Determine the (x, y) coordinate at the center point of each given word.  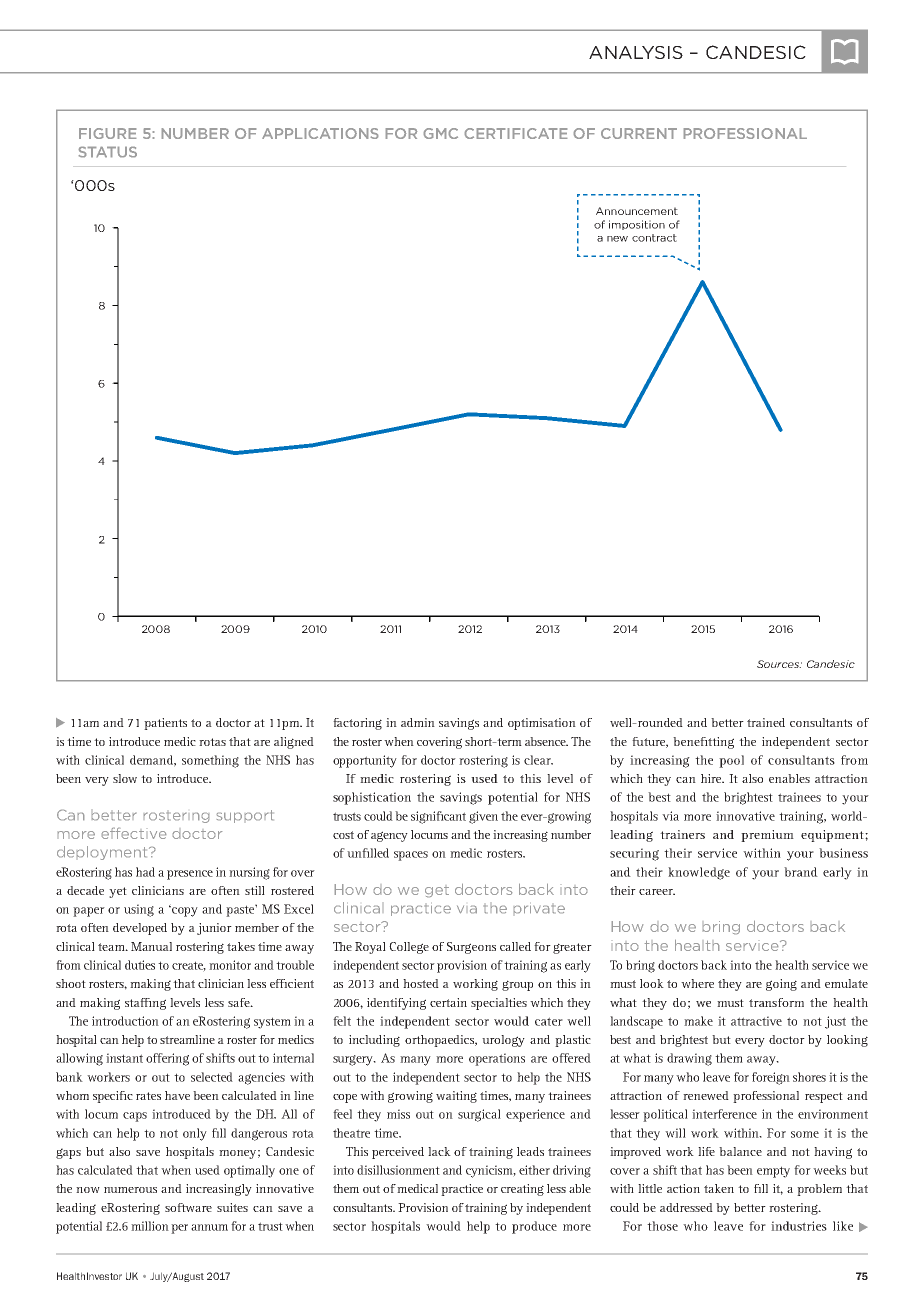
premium (767, 836)
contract (654, 238)
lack (439, 1151)
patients (165, 724)
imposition (637, 225)
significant (438, 817)
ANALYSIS (636, 52)
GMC (441, 133)
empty (773, 1172)
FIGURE (107, 133)
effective (134, 833)
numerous (130, 1190)
